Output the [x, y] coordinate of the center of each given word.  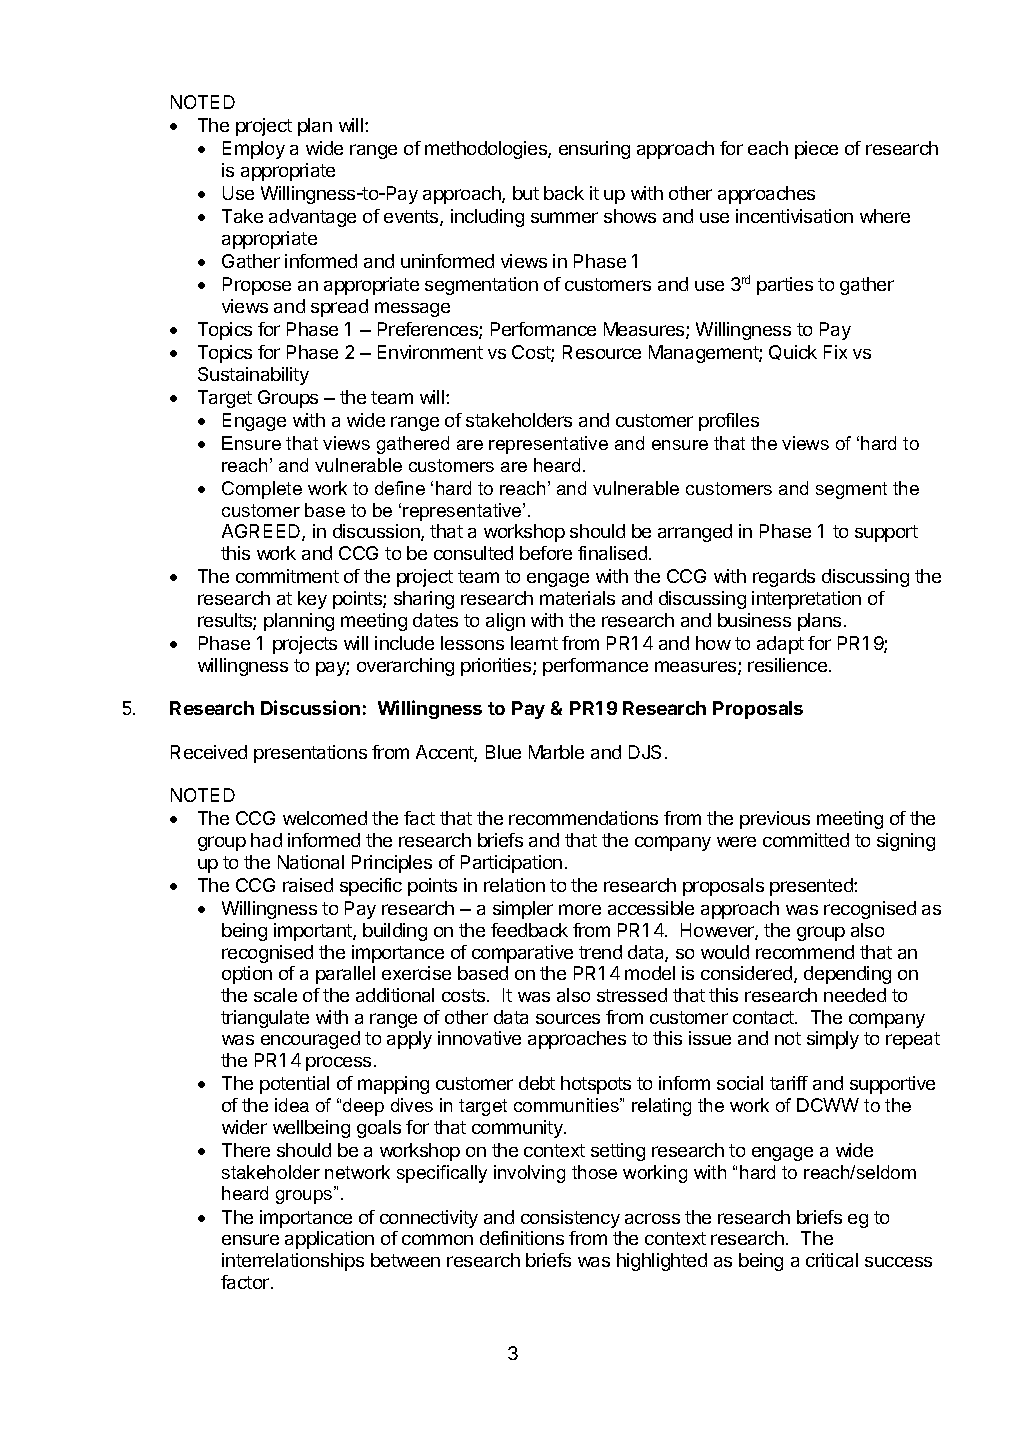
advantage [312, 218]
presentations [310, 754]
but [526, 193]
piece [816, 150]
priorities [497, 667]
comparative [522, 954]
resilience [787, 665]
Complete [262, 490]
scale [275, 995]
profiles [729, 422]
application [329, 1240]
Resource [602, 352]
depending [847, 975]
